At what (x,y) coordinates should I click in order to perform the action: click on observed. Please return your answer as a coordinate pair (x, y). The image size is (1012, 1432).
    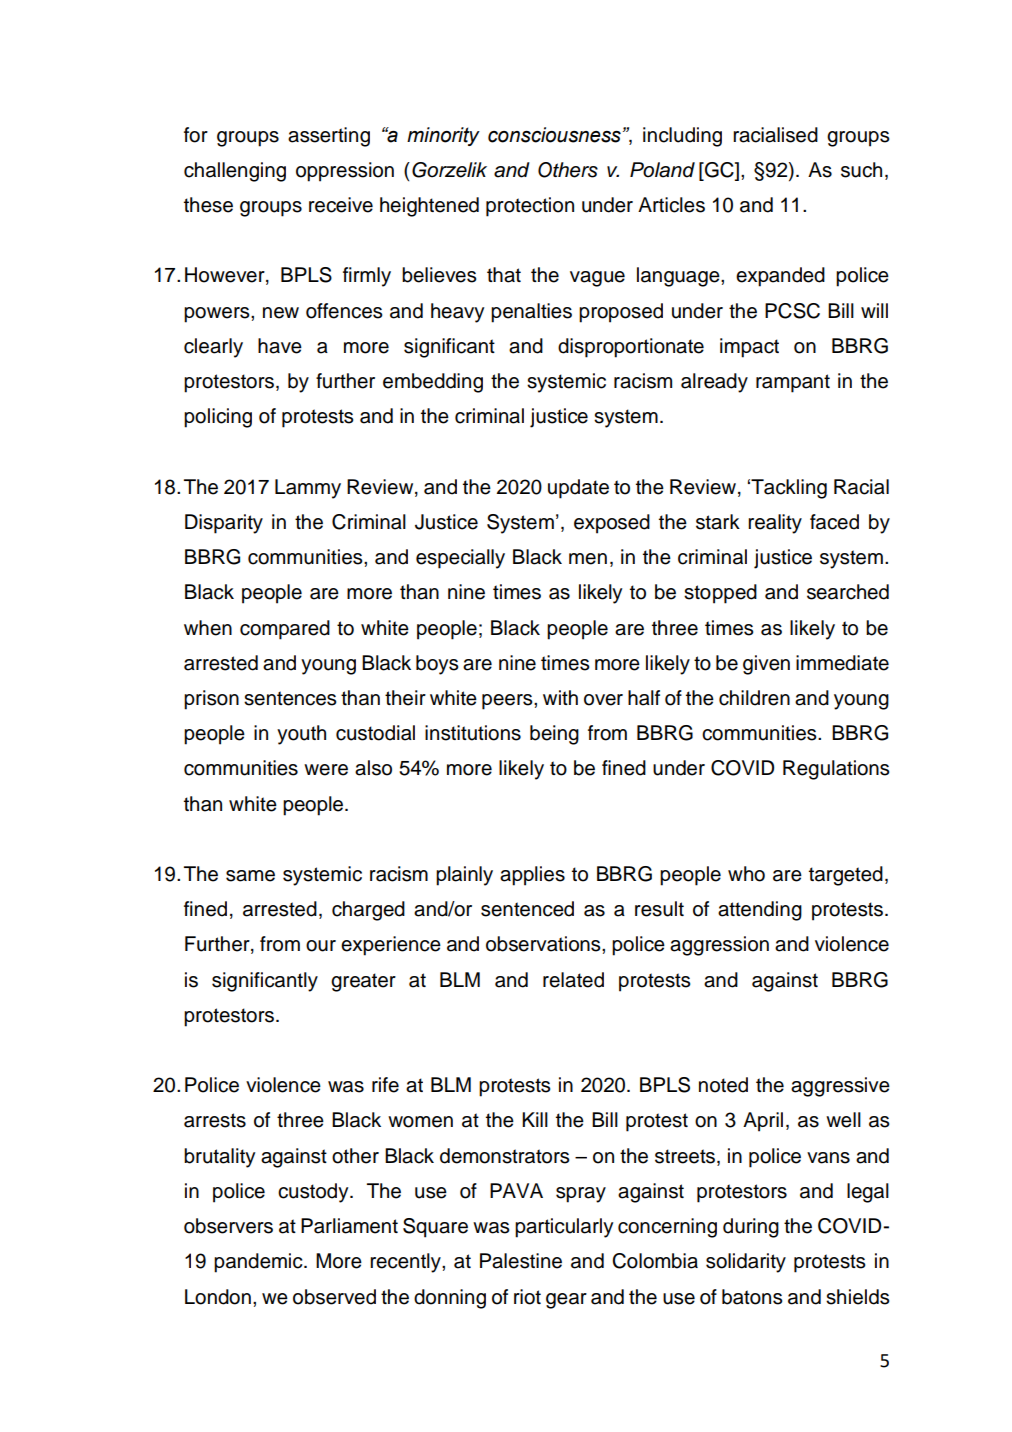
    Looking at the image, I should click on (334, 1297).
